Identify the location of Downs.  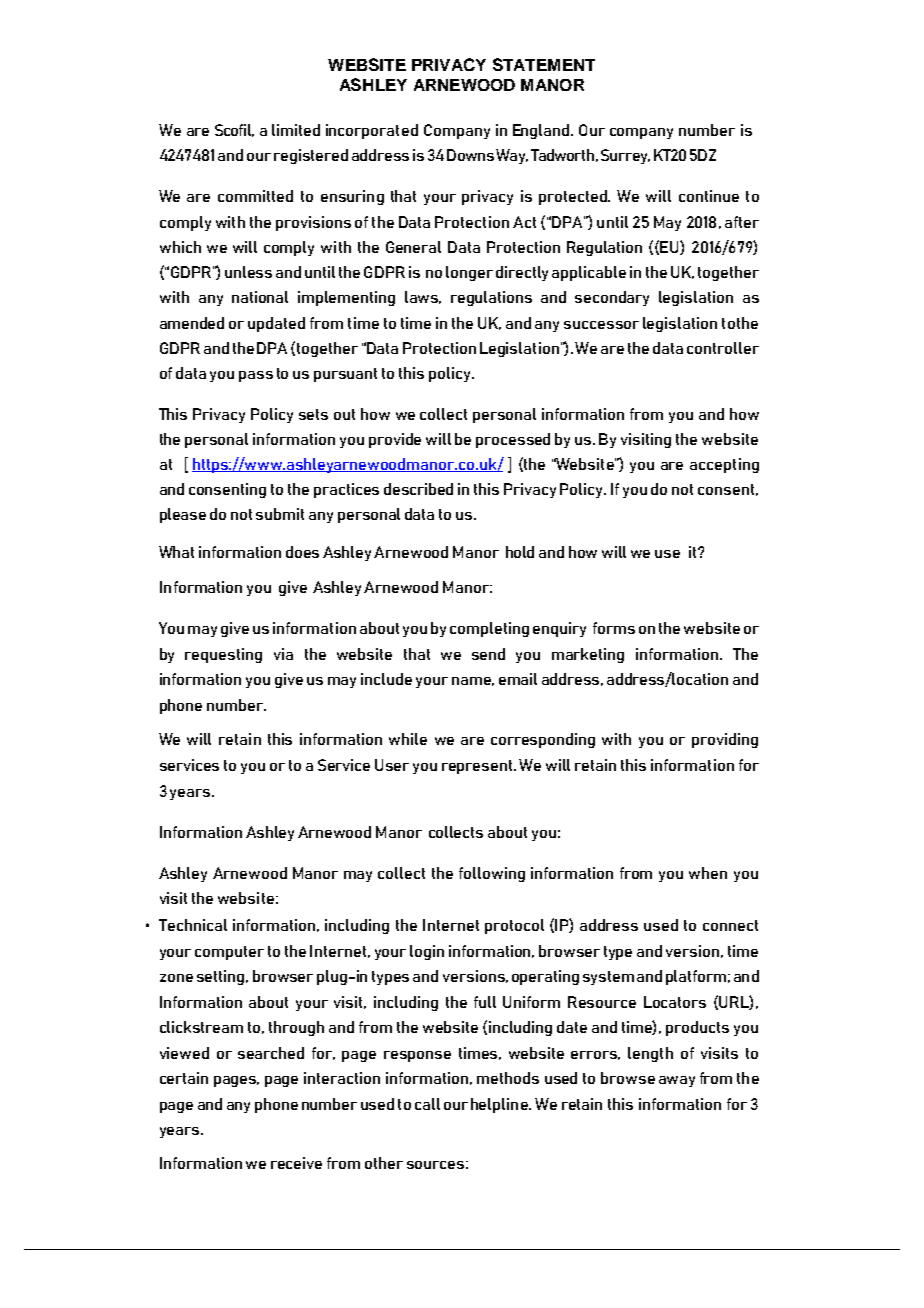
(470, 155).
